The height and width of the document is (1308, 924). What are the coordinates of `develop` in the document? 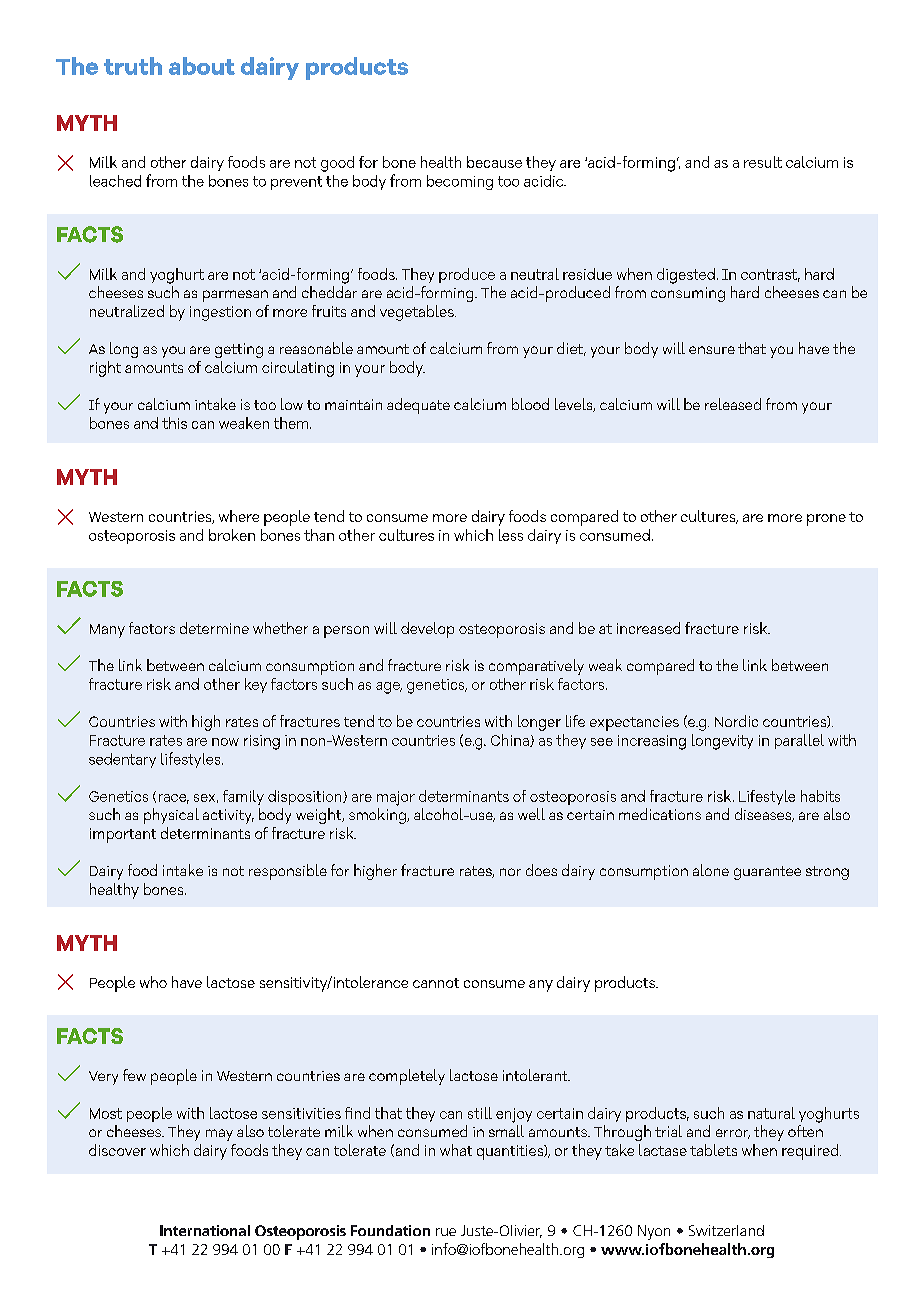 It's located at (427, 630).
